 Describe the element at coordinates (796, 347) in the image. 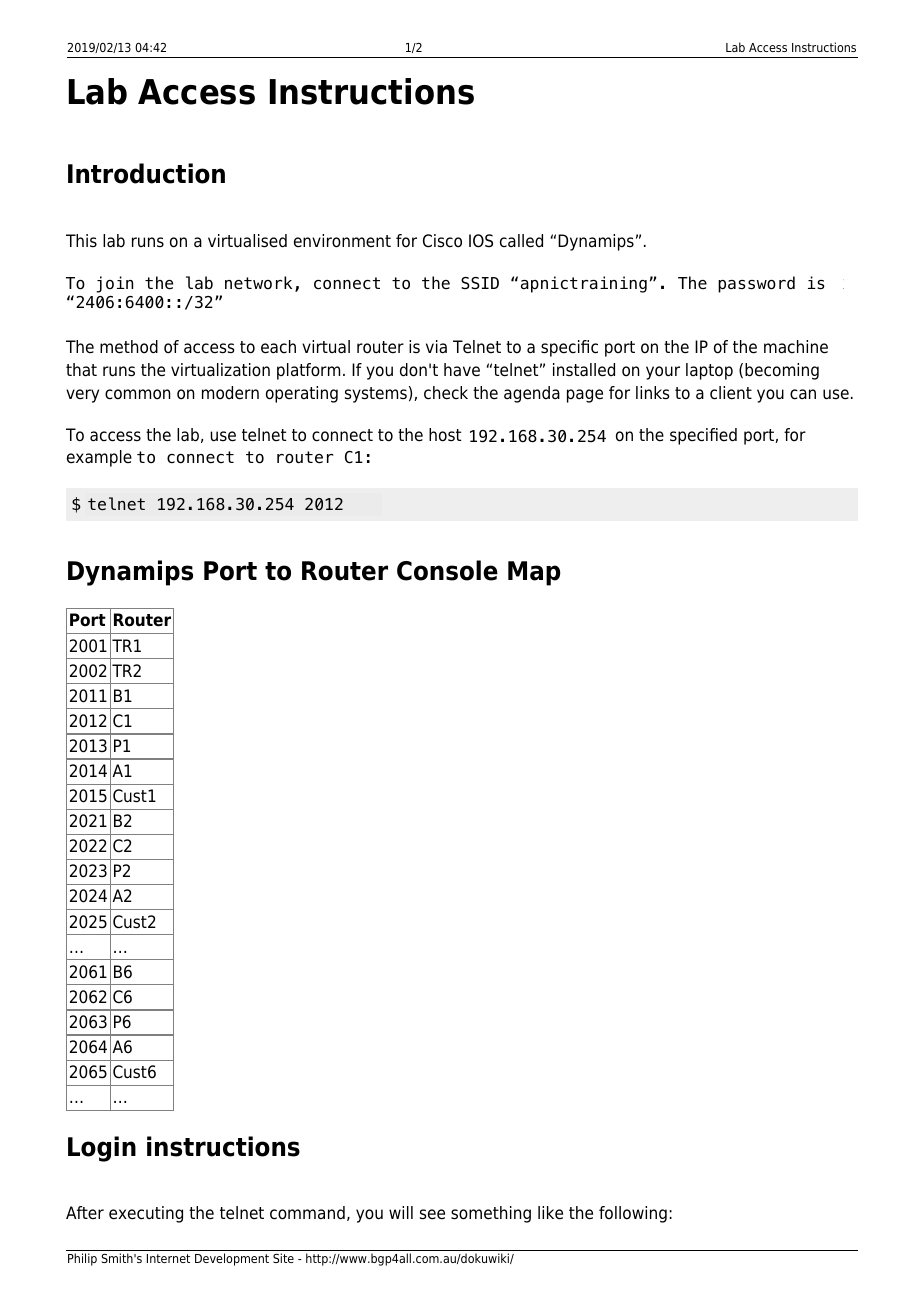

I see `machine` at that location.
